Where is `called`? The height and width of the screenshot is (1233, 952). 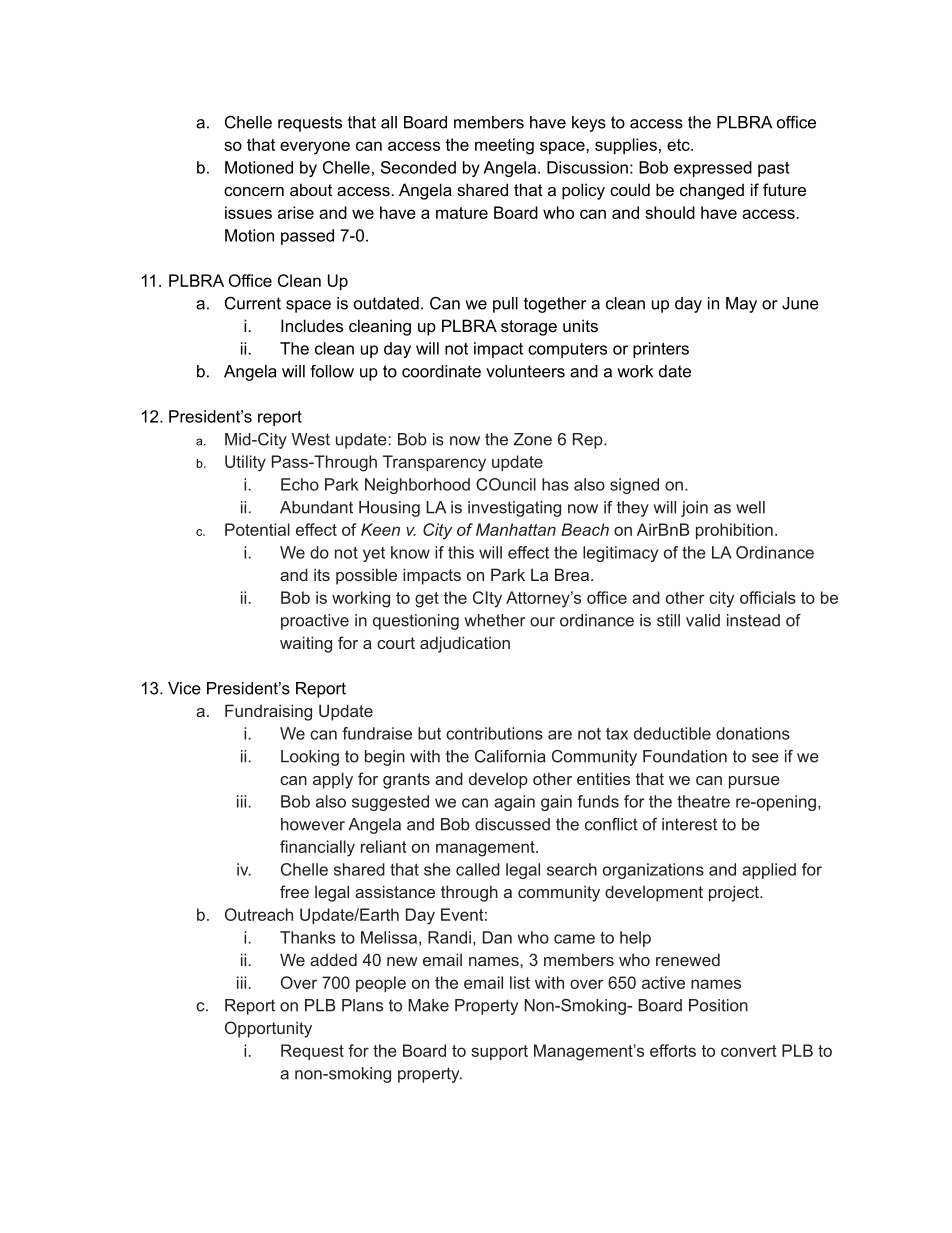
called is located at coordinates (478, 869).
